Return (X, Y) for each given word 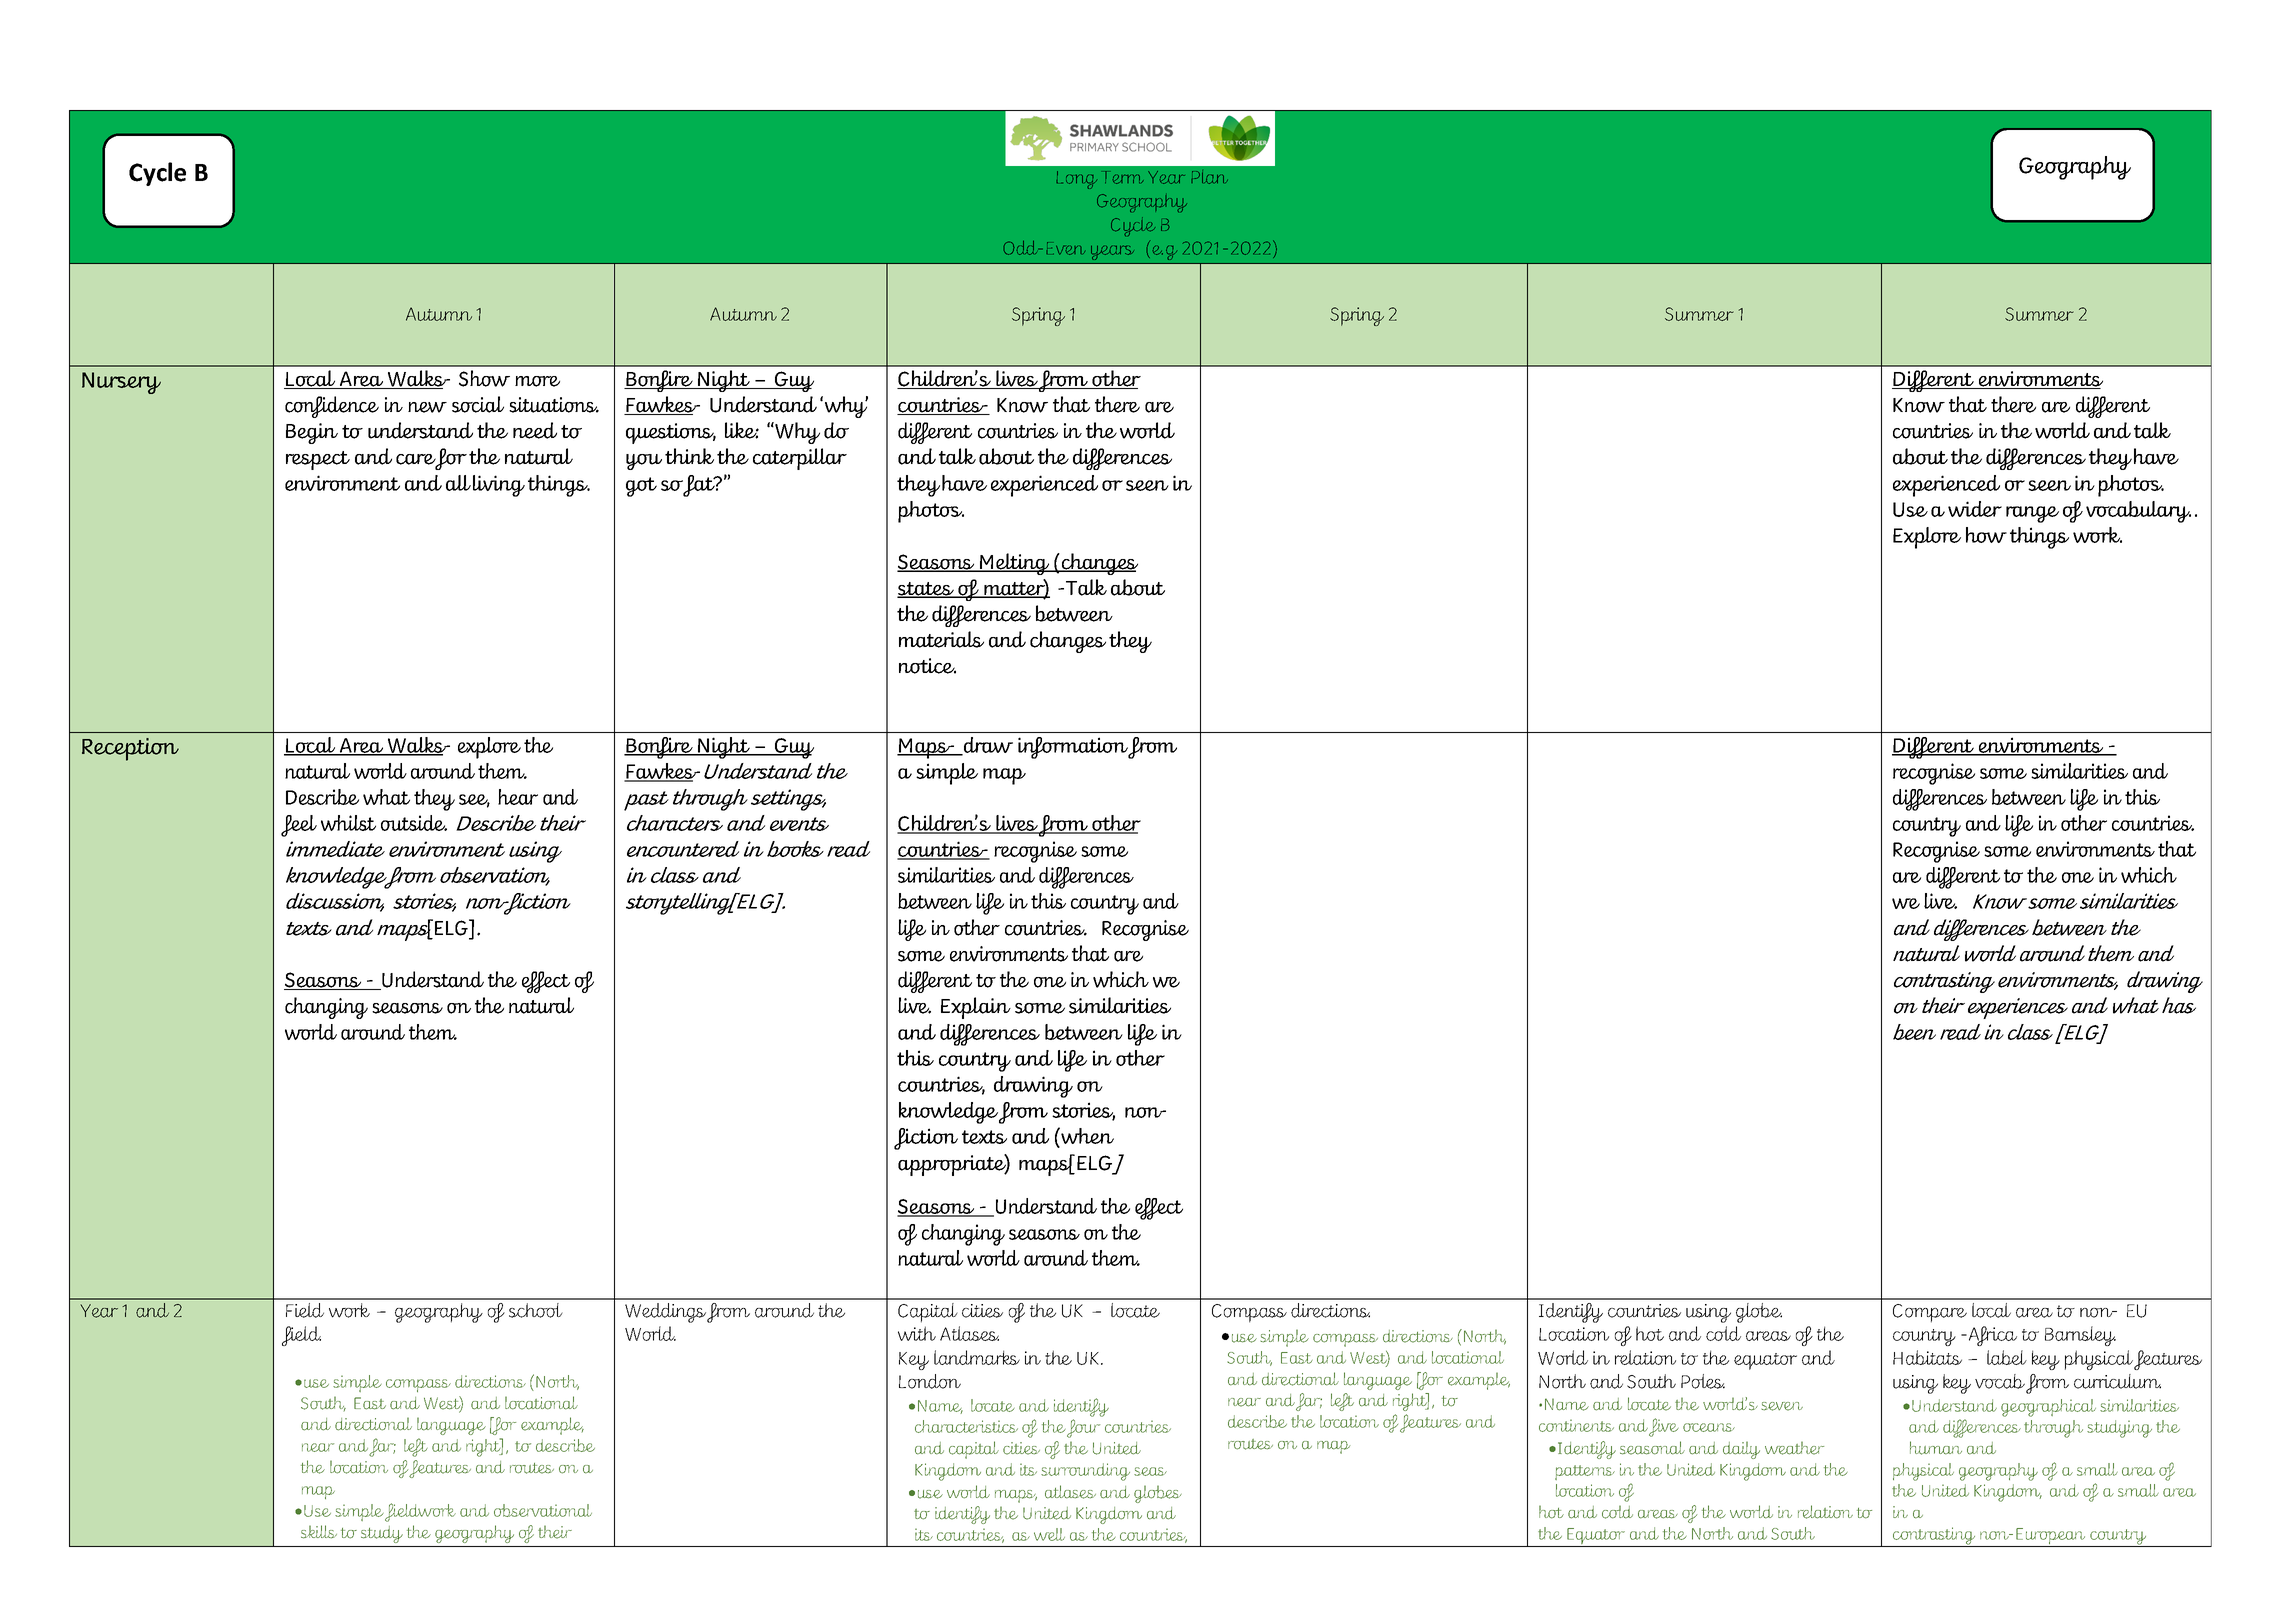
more (537, 381)
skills (319, 1532)
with (917, 1333)
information (1073, 748)
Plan (1209, 177)
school (536, 1310)
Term (1124, 177)
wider (1975, 509)
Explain (976, 1008)
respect (318, 460)
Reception (130, 749)
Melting (1015, 564)
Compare (1930, 1313)
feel (299, 826)
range (2032, 514)
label (2007, 1357)
